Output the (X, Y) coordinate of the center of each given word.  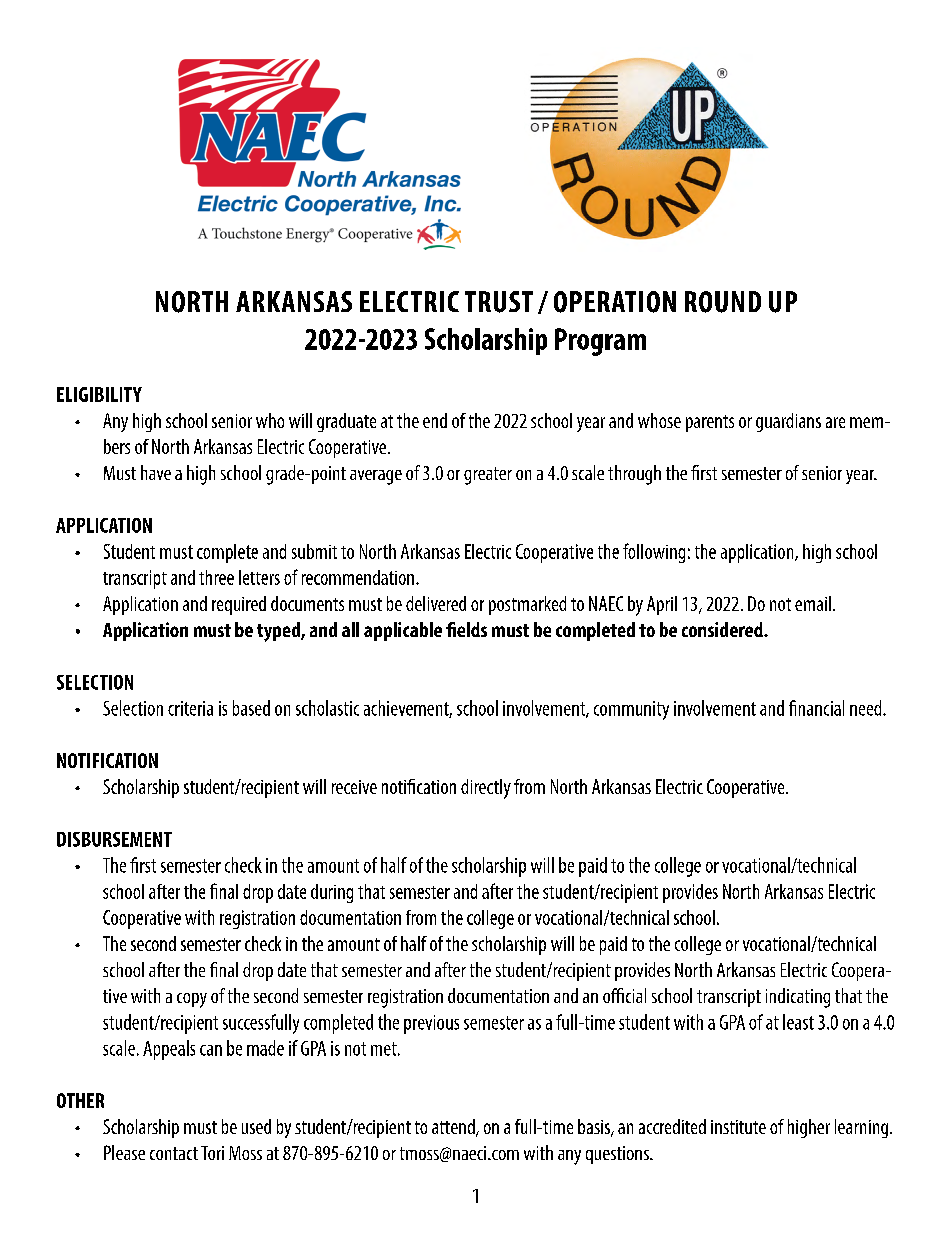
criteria (190, 708)
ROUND (723, 302)
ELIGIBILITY (99, 394)
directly (486, 789)
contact (174, 1153)
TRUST (499, 302)
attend (454, 1128)
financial (816, 708)
